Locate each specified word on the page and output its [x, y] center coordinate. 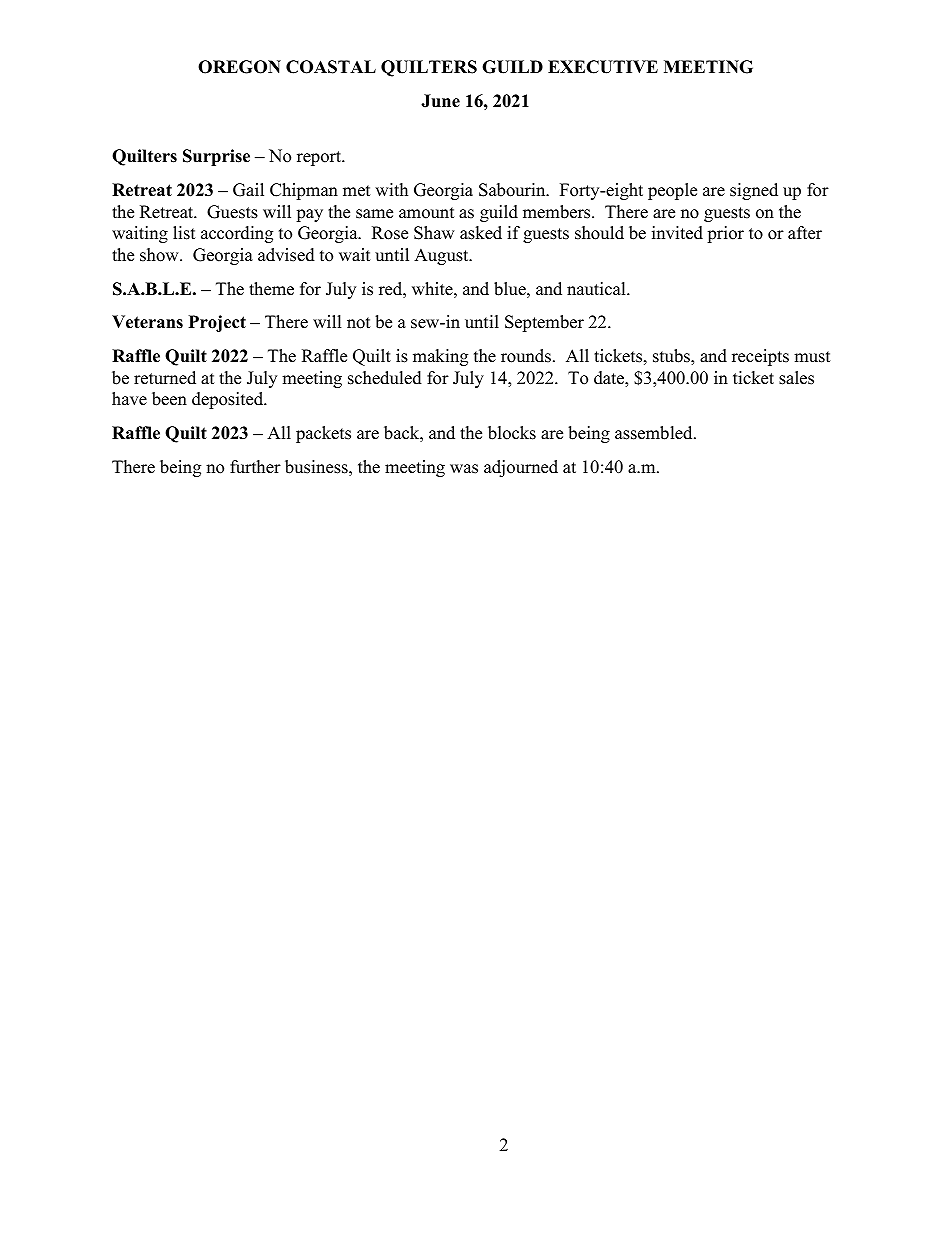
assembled [655, 433]
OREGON [239, 67]
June [440, 101]
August [442, 256]
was [464, 469]
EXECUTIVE [603, 67]
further [255, 467]
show [160, 255]
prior [725, 234]
